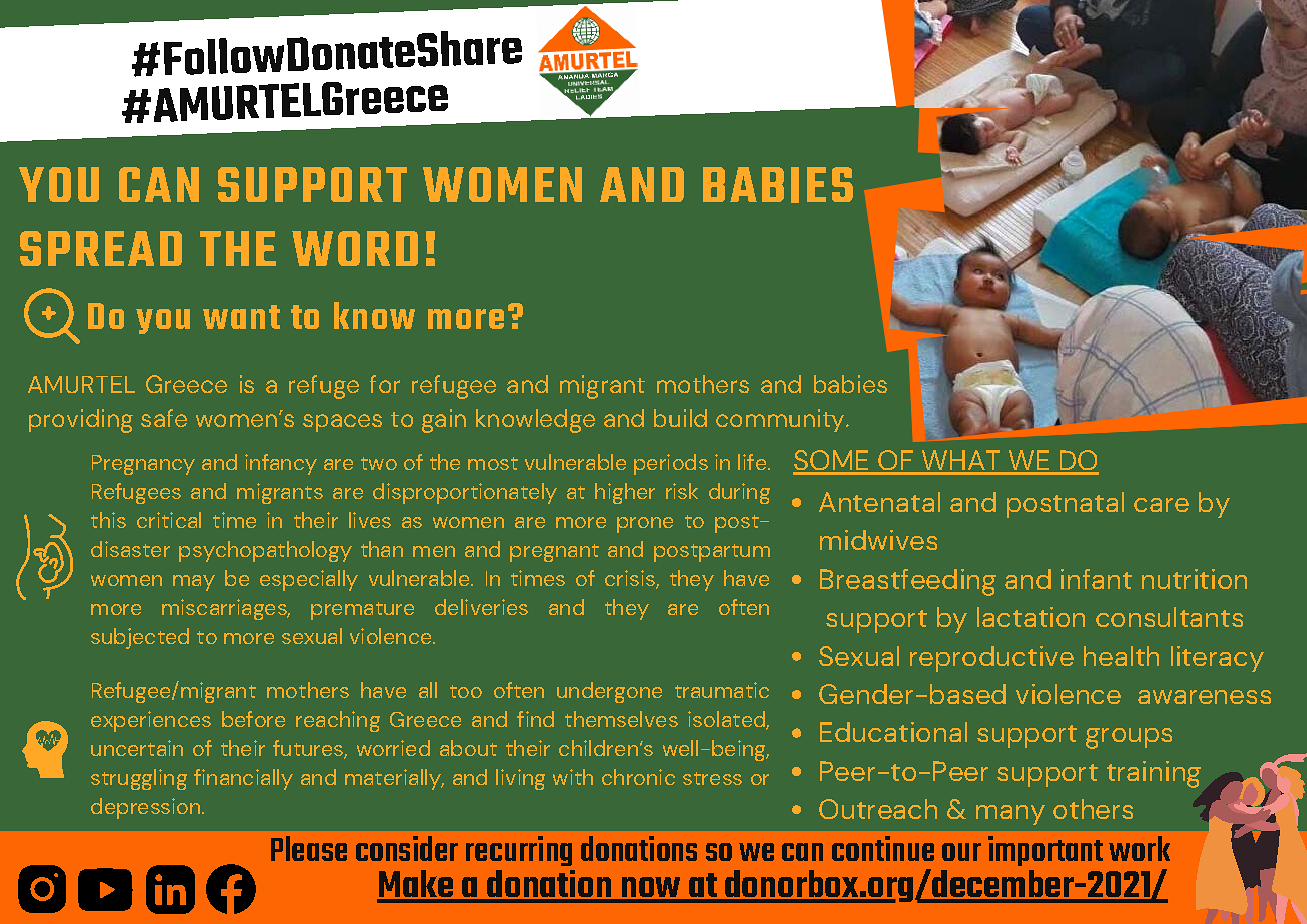 Image resolution: width=1307 pixels, height=924 pixels. I want to click on higher, so click(625, 493).
